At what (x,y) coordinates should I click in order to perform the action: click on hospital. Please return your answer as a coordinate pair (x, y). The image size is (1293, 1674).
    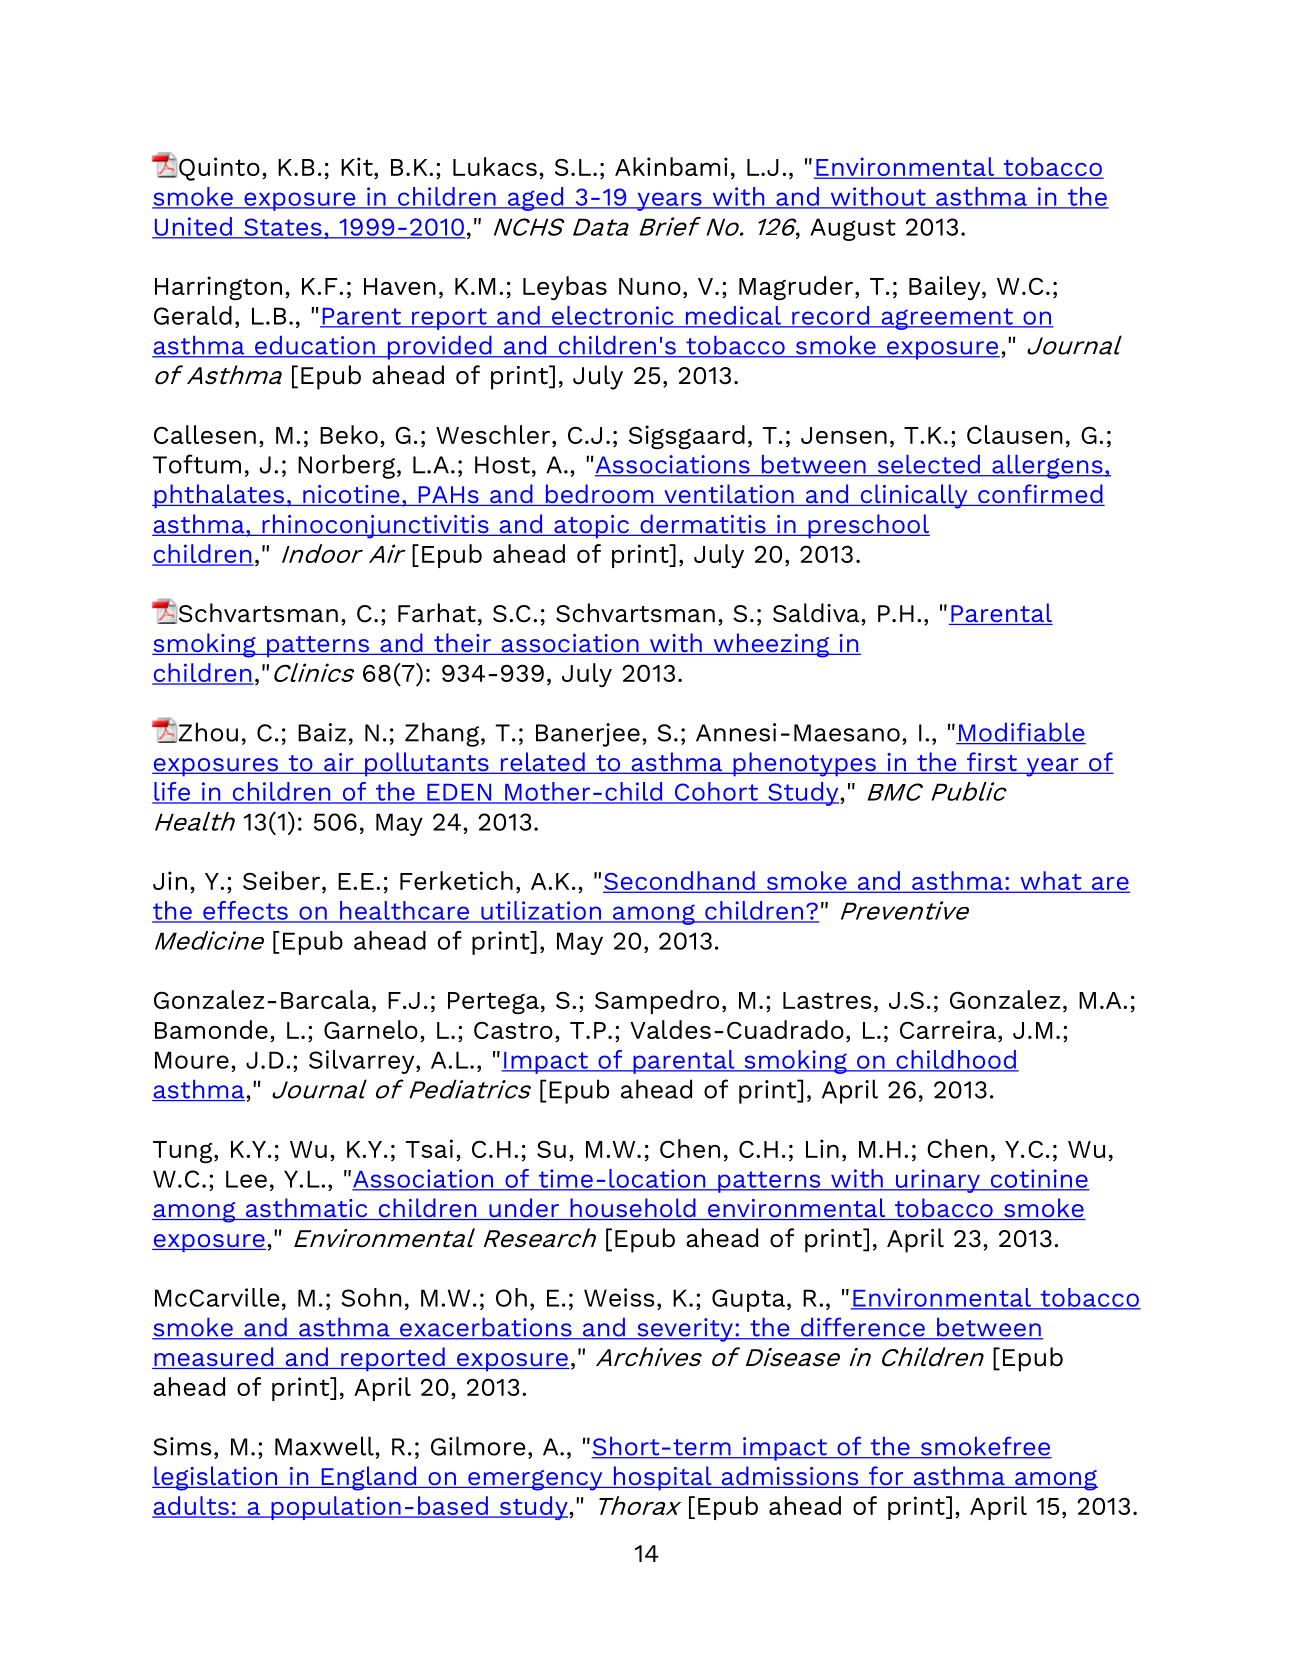
    Looking at the image, I should click on (662, 1478).
